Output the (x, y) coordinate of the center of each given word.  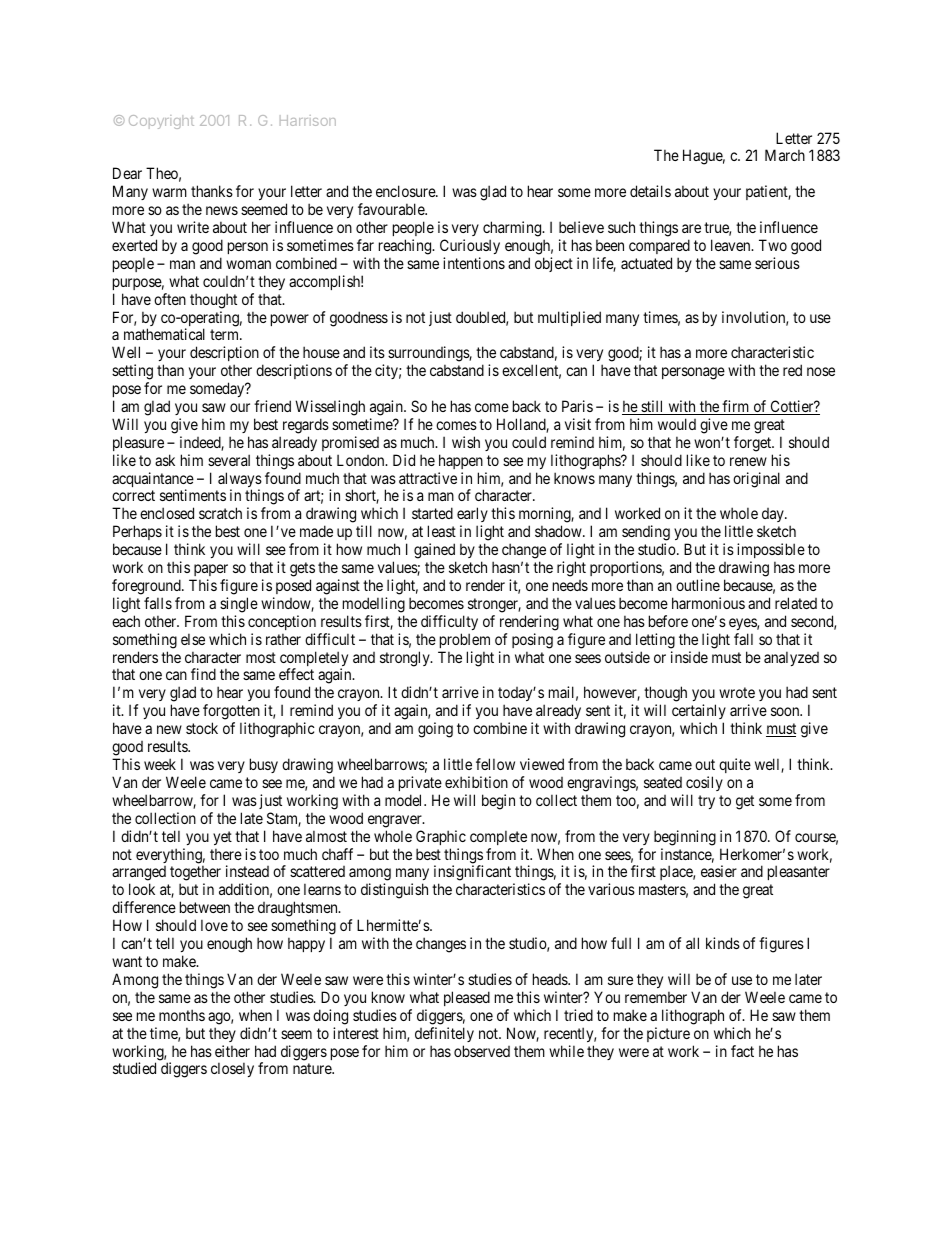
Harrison (308, 120)
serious (777, 263)
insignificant (474, 874)
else (193, 639)
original (756, 480)
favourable (392, 209)
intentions (474, 263)
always (240, 481)
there (226, 854)
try (706, 802)
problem (465, 640)
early (472, 516)
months (182, 1015)
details (650, 191)
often (170, 299)
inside (689, 657)
